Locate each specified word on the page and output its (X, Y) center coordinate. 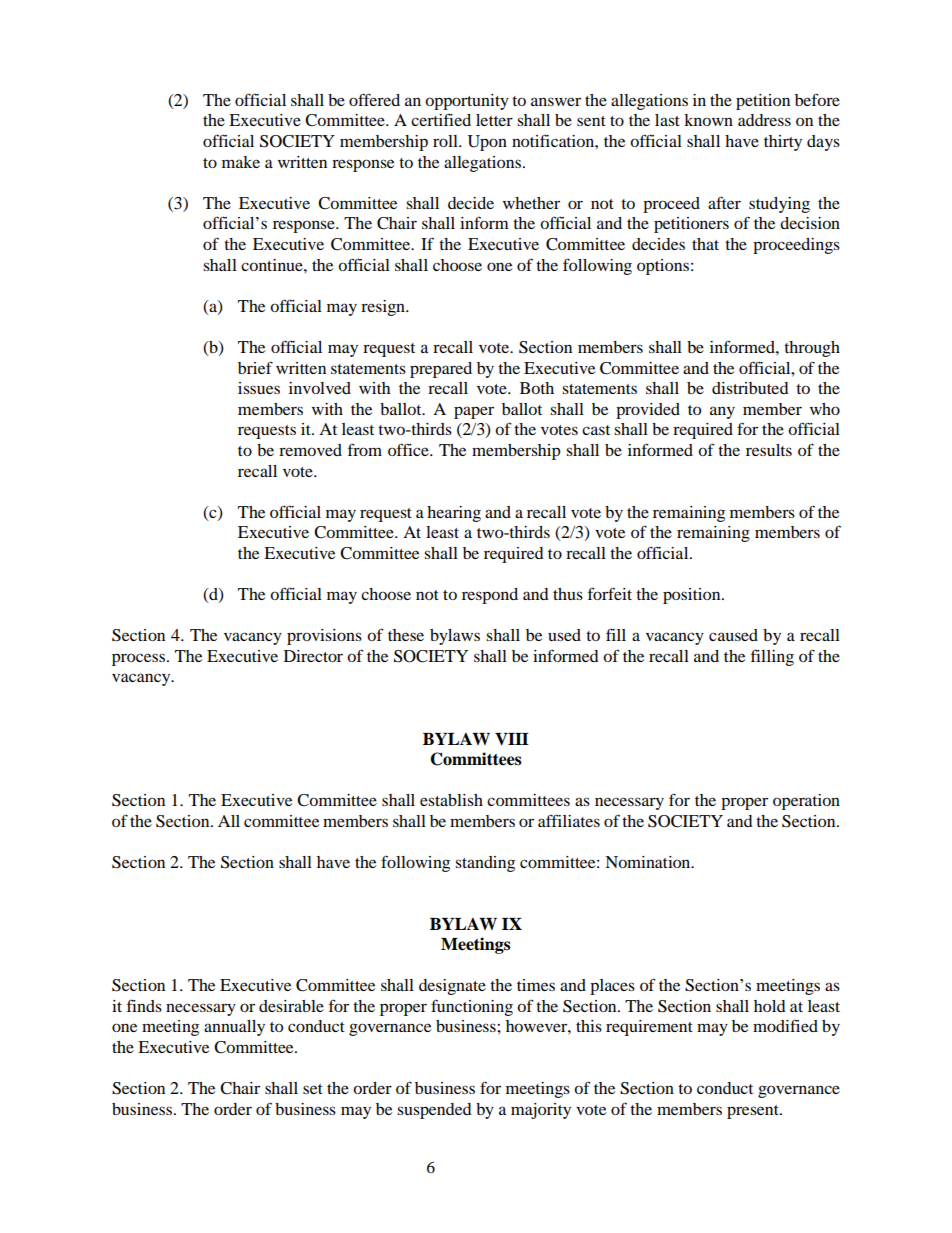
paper (474, 412)
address (764, 120)
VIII (512, 739)
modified (785, 1025)
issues (259, 388)
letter (494, 120)
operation (806, 802)
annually (234, 1028)
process (140, 659)
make (241, 162)
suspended (434, 1111)
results (769, 450)
